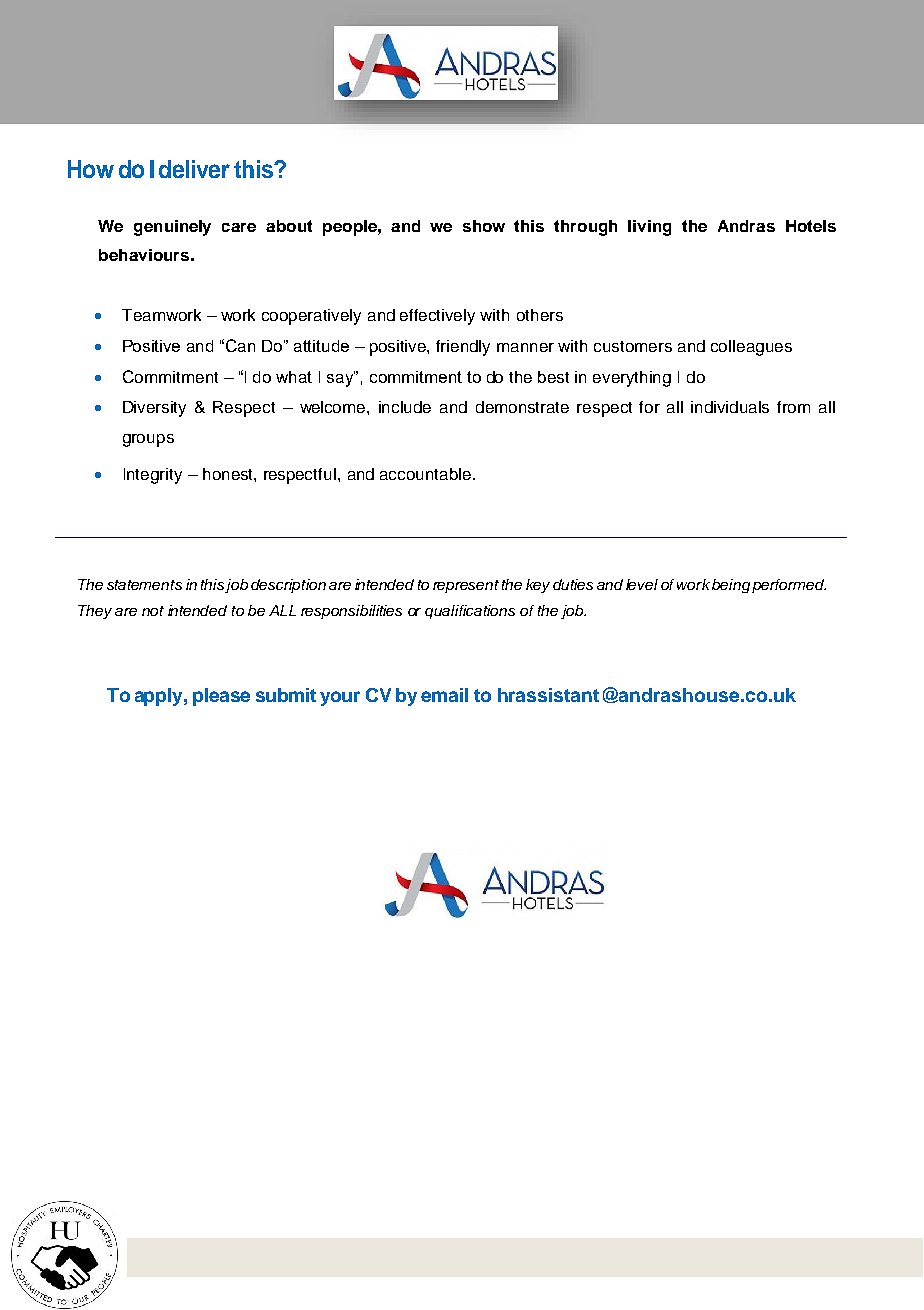 The width and height of the screenshot is (924, 1310). I want to click on being, so click(731, 586).
